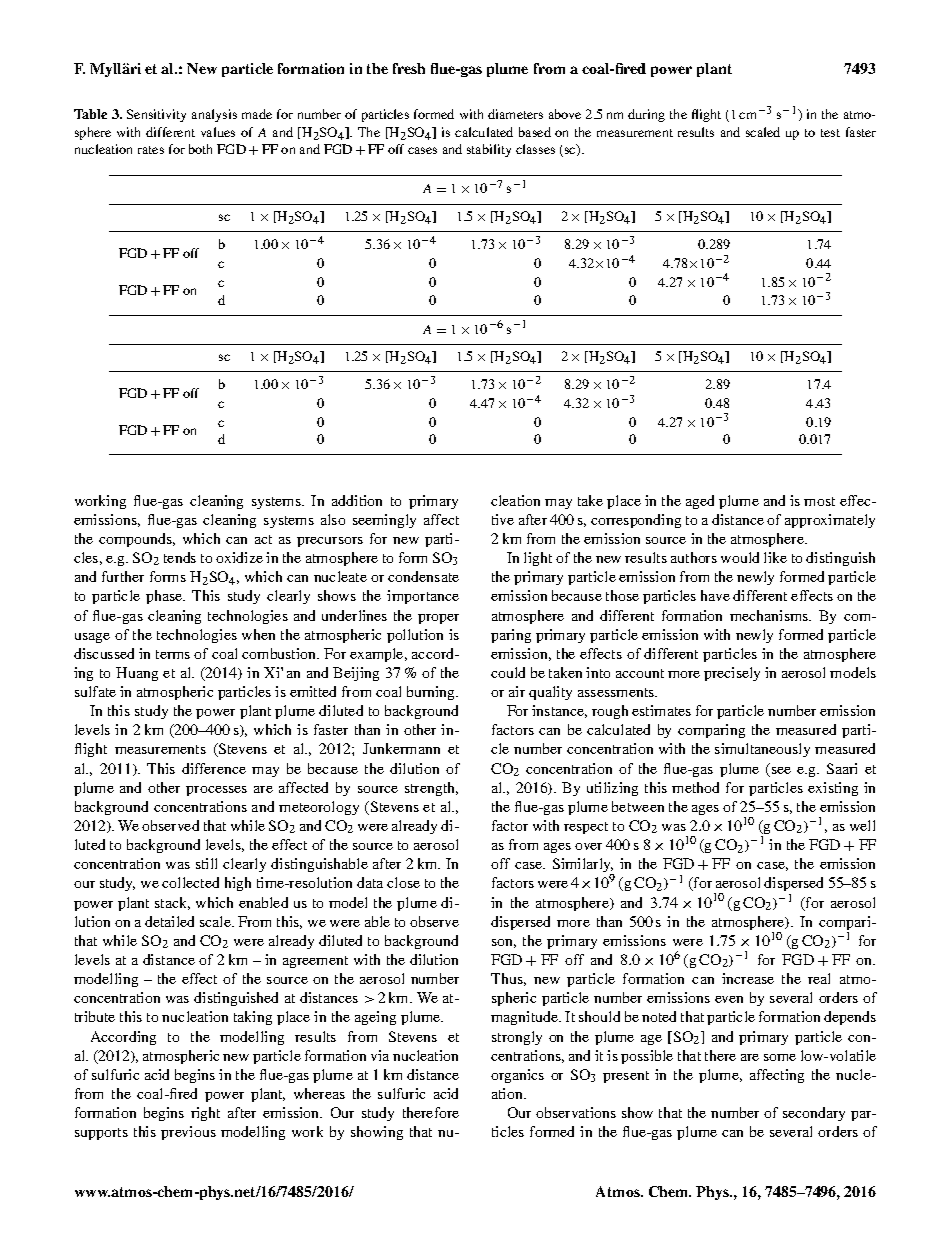 The width and height of the page is (952, 1257). What do you see at coordinates (515, 114) in the page?
I see `diameters` at bounding box center [515, 114].
